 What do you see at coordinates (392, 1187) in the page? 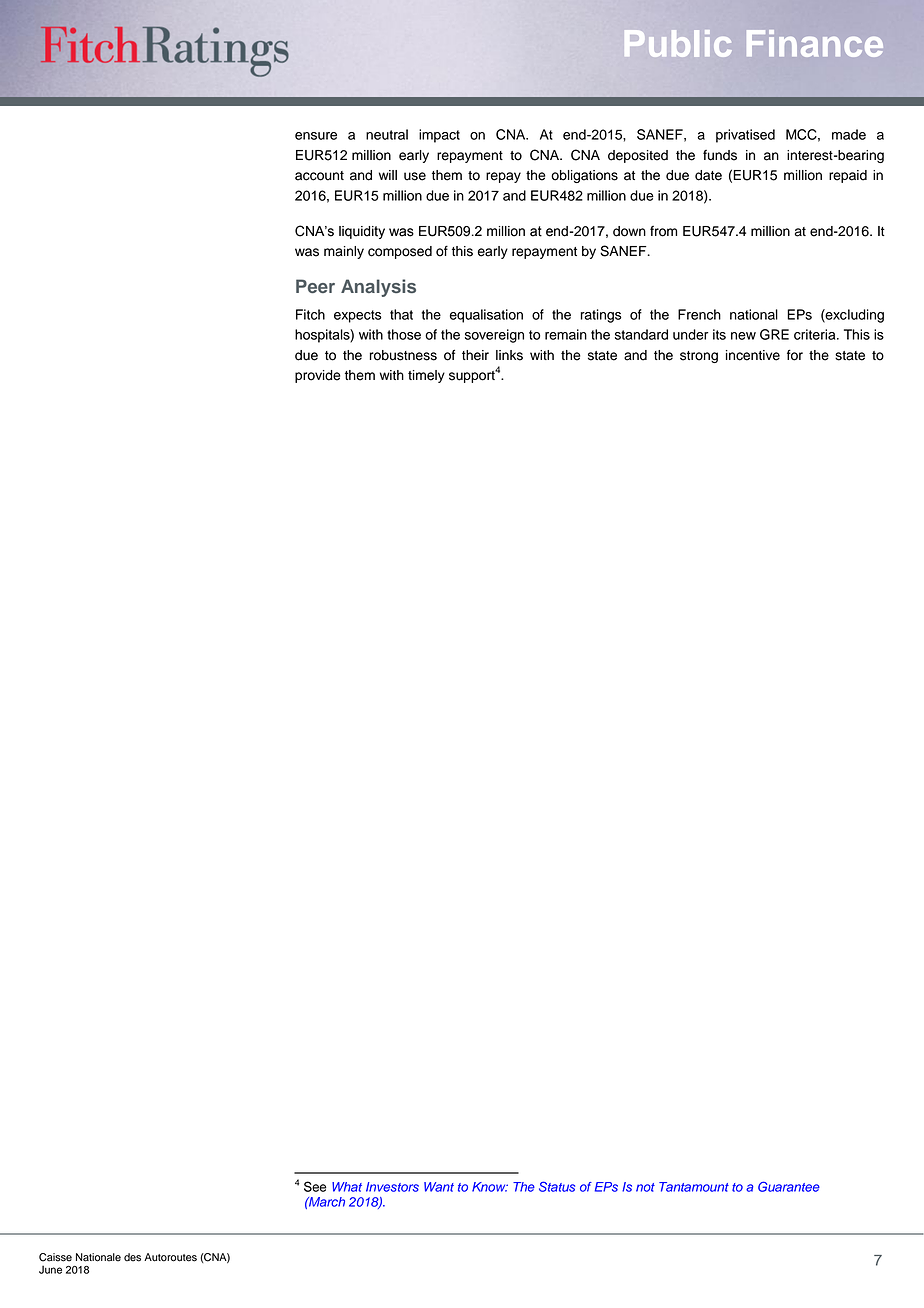
I see `Investors` at bounding box center [392, 1187].
